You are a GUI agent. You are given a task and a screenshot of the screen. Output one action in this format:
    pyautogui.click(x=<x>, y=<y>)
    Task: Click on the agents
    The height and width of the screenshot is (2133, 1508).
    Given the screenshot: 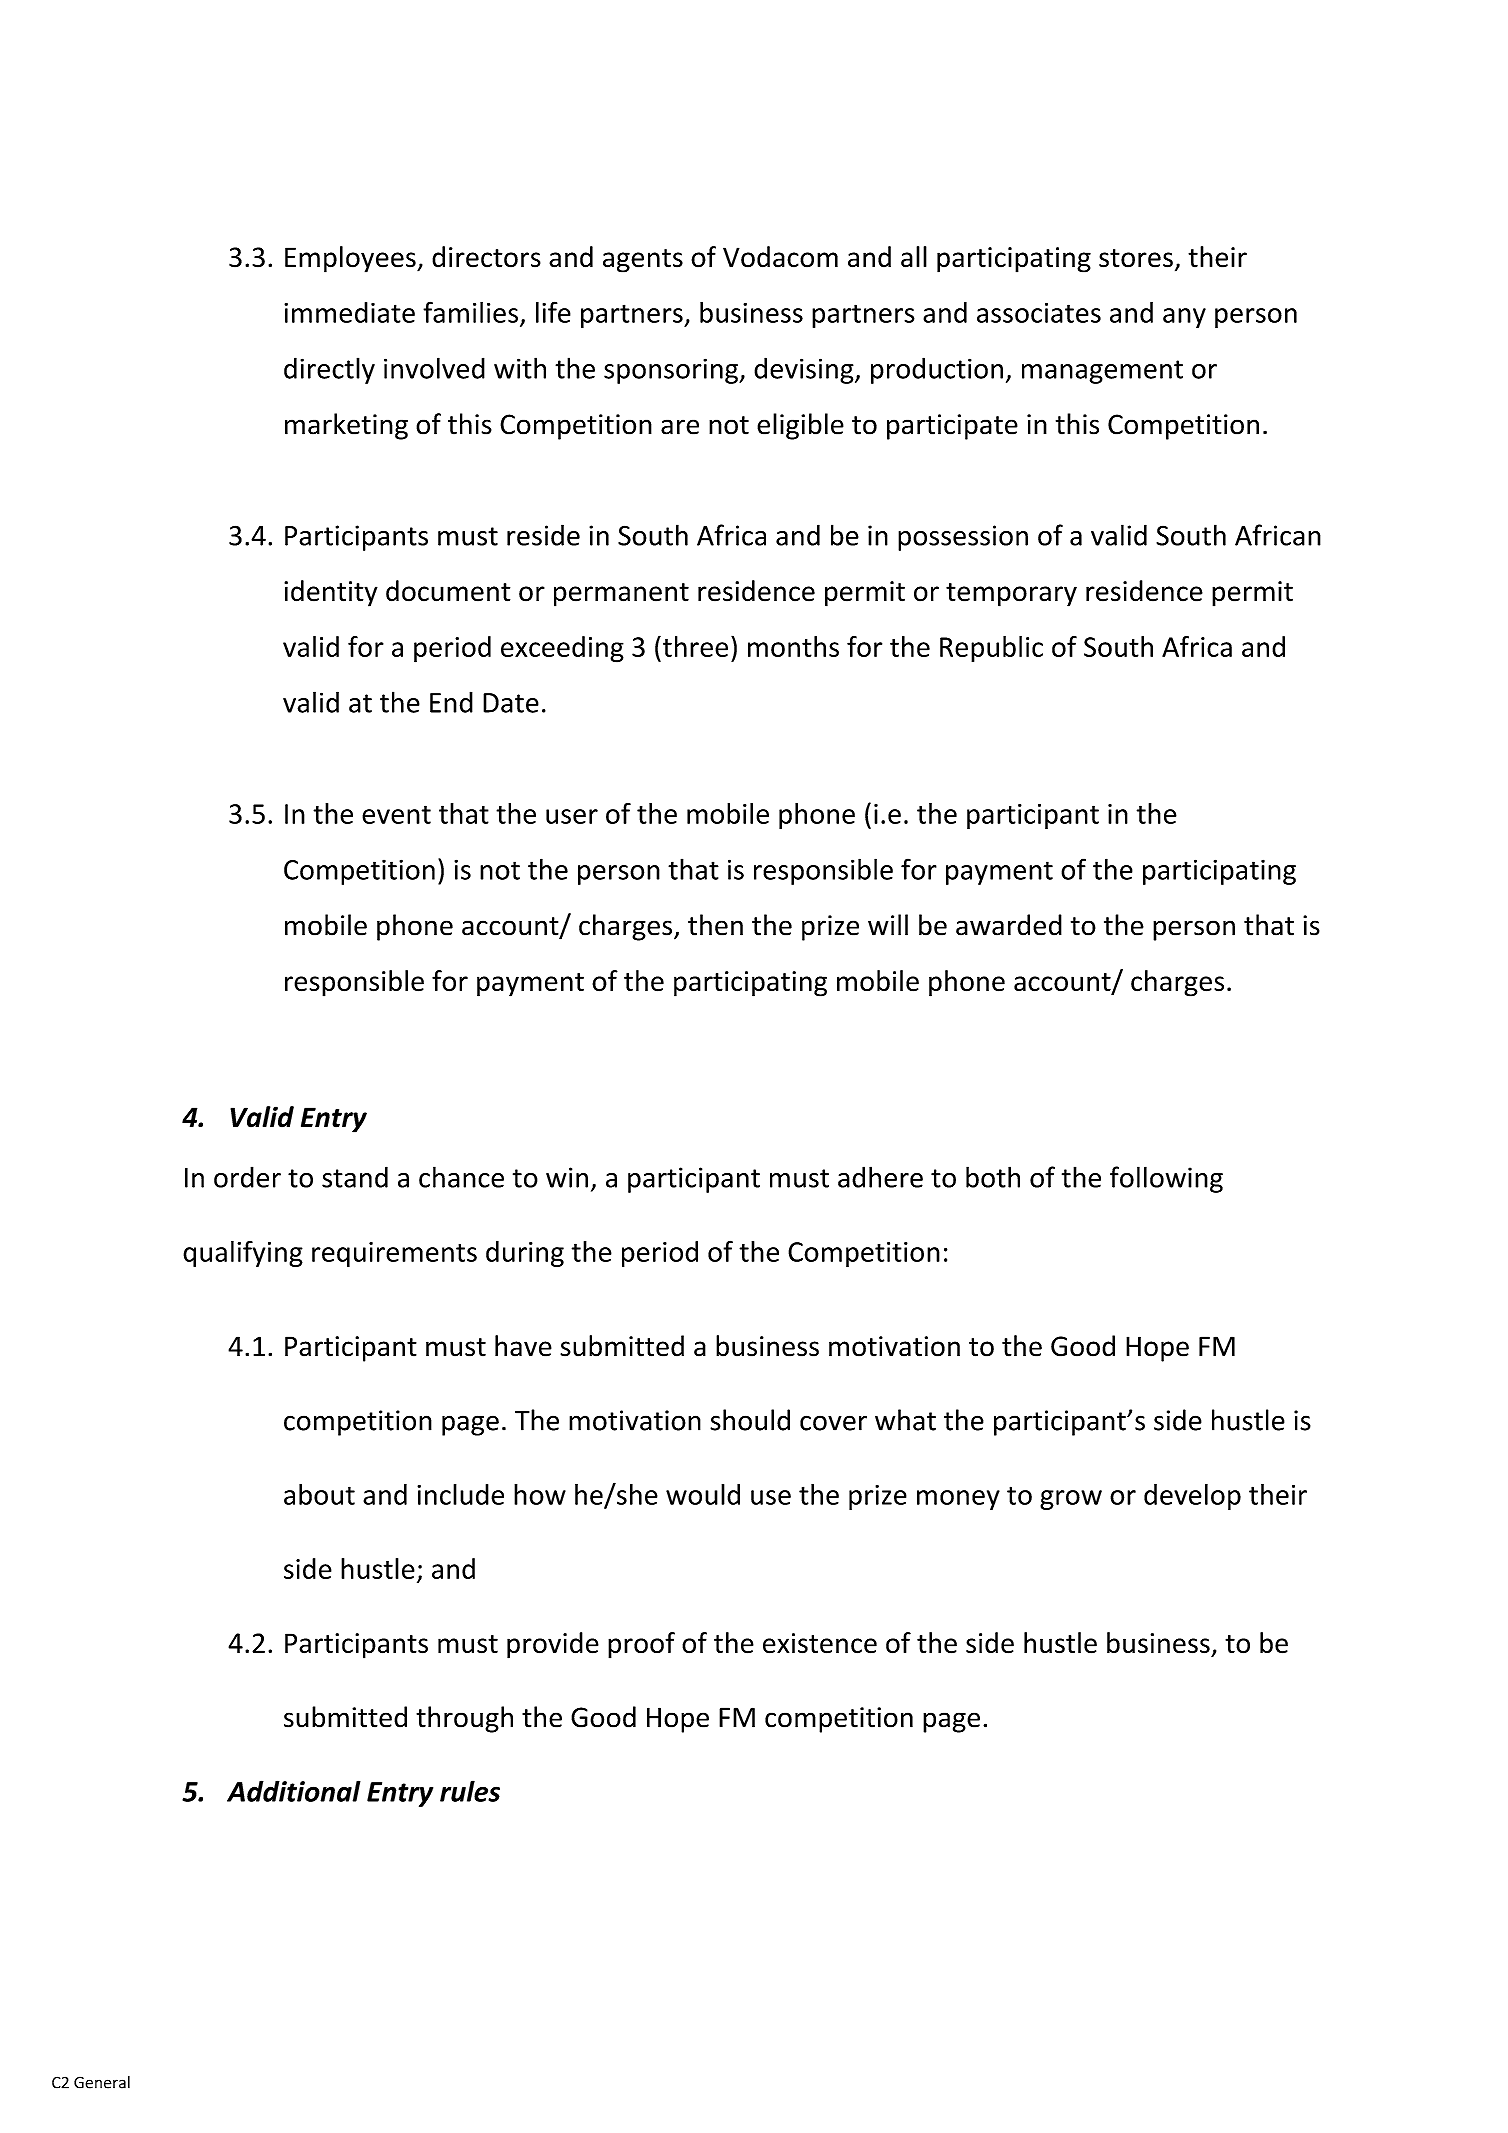 What is the action you would take?
    pyautogui.click(x=643, y=261)
